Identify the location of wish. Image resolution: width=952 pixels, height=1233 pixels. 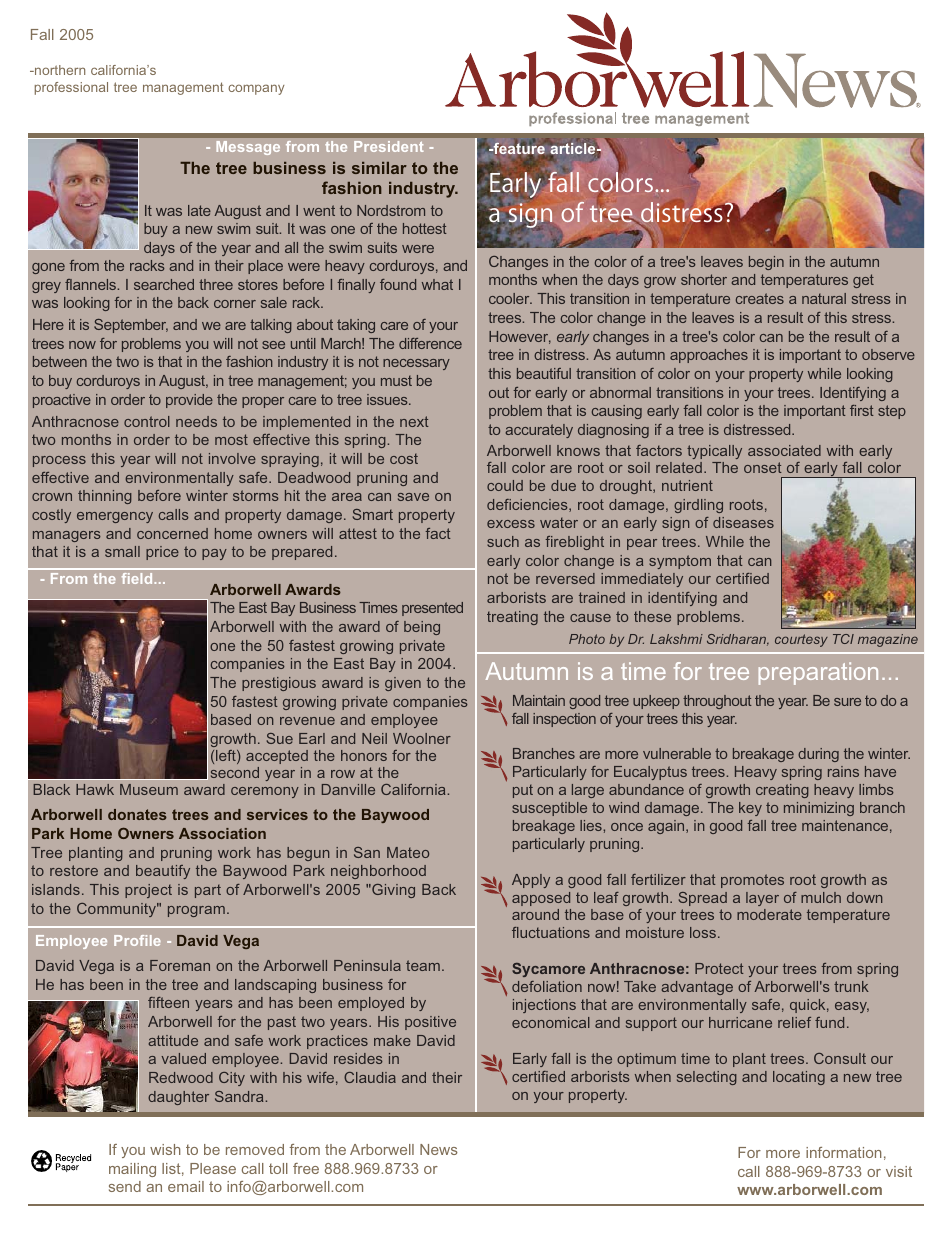
(165, 1149).
